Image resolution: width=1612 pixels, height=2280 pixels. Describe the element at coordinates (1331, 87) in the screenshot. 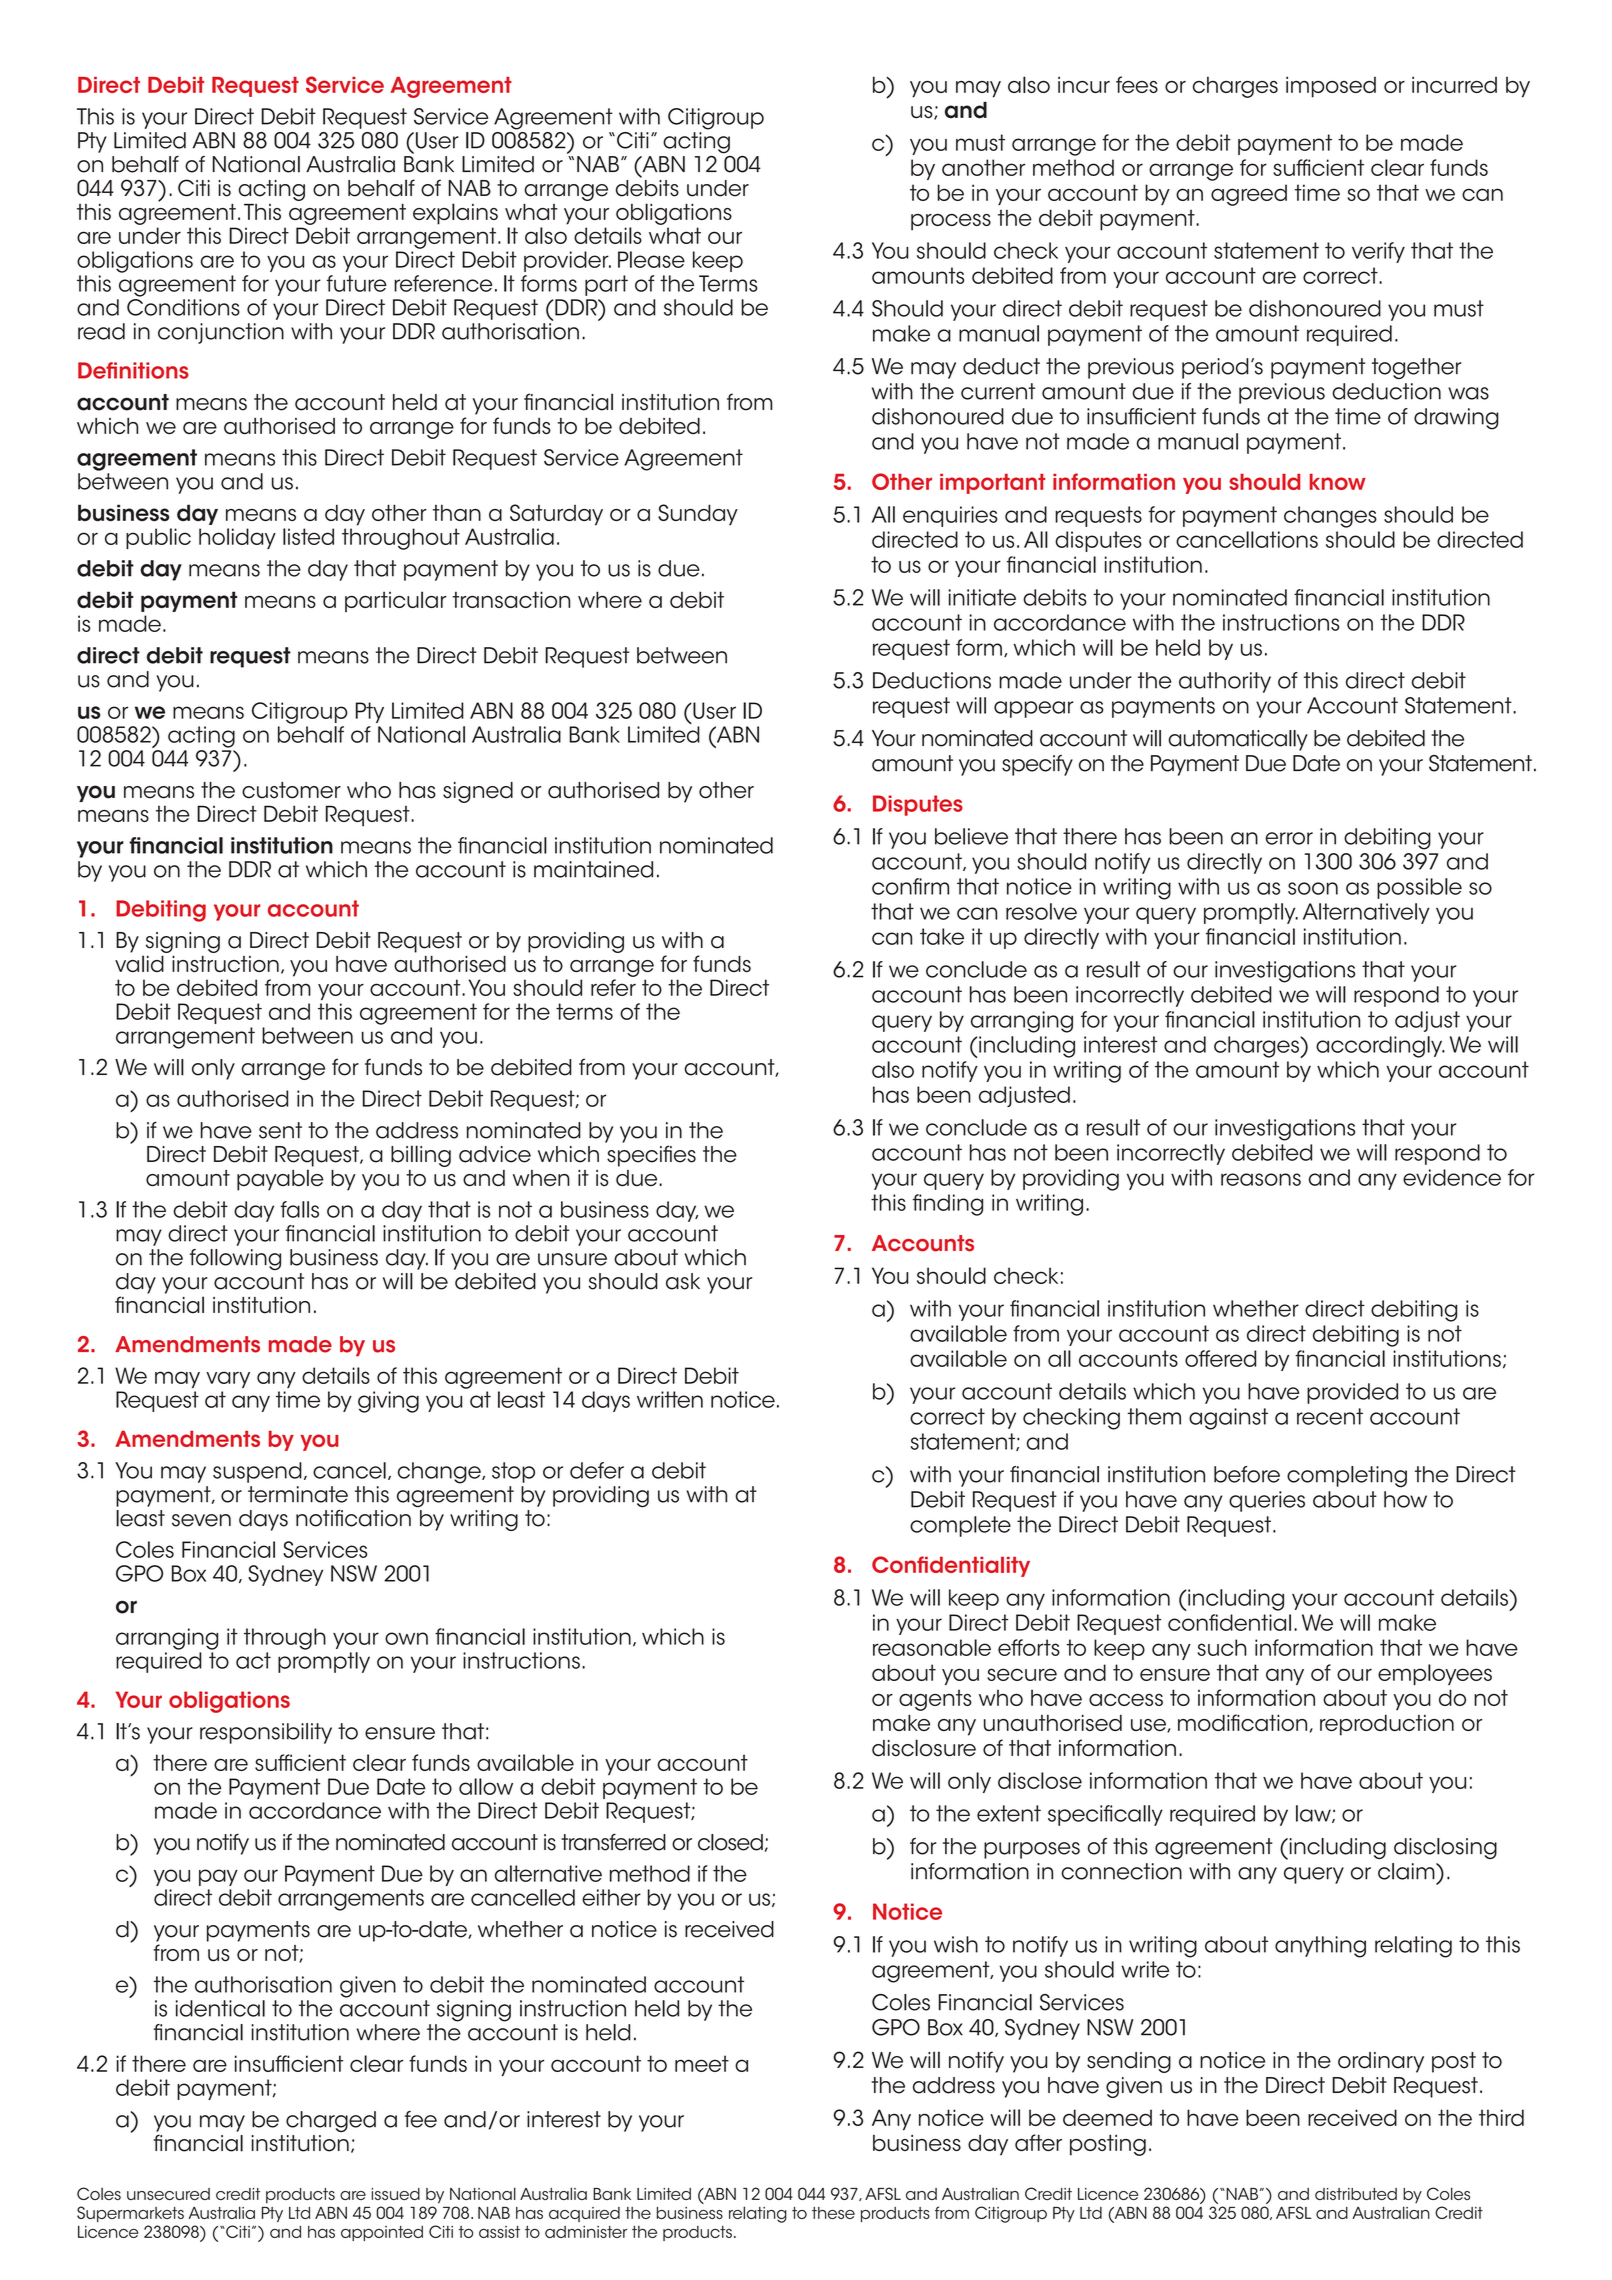

I see `imposed` at that location.
